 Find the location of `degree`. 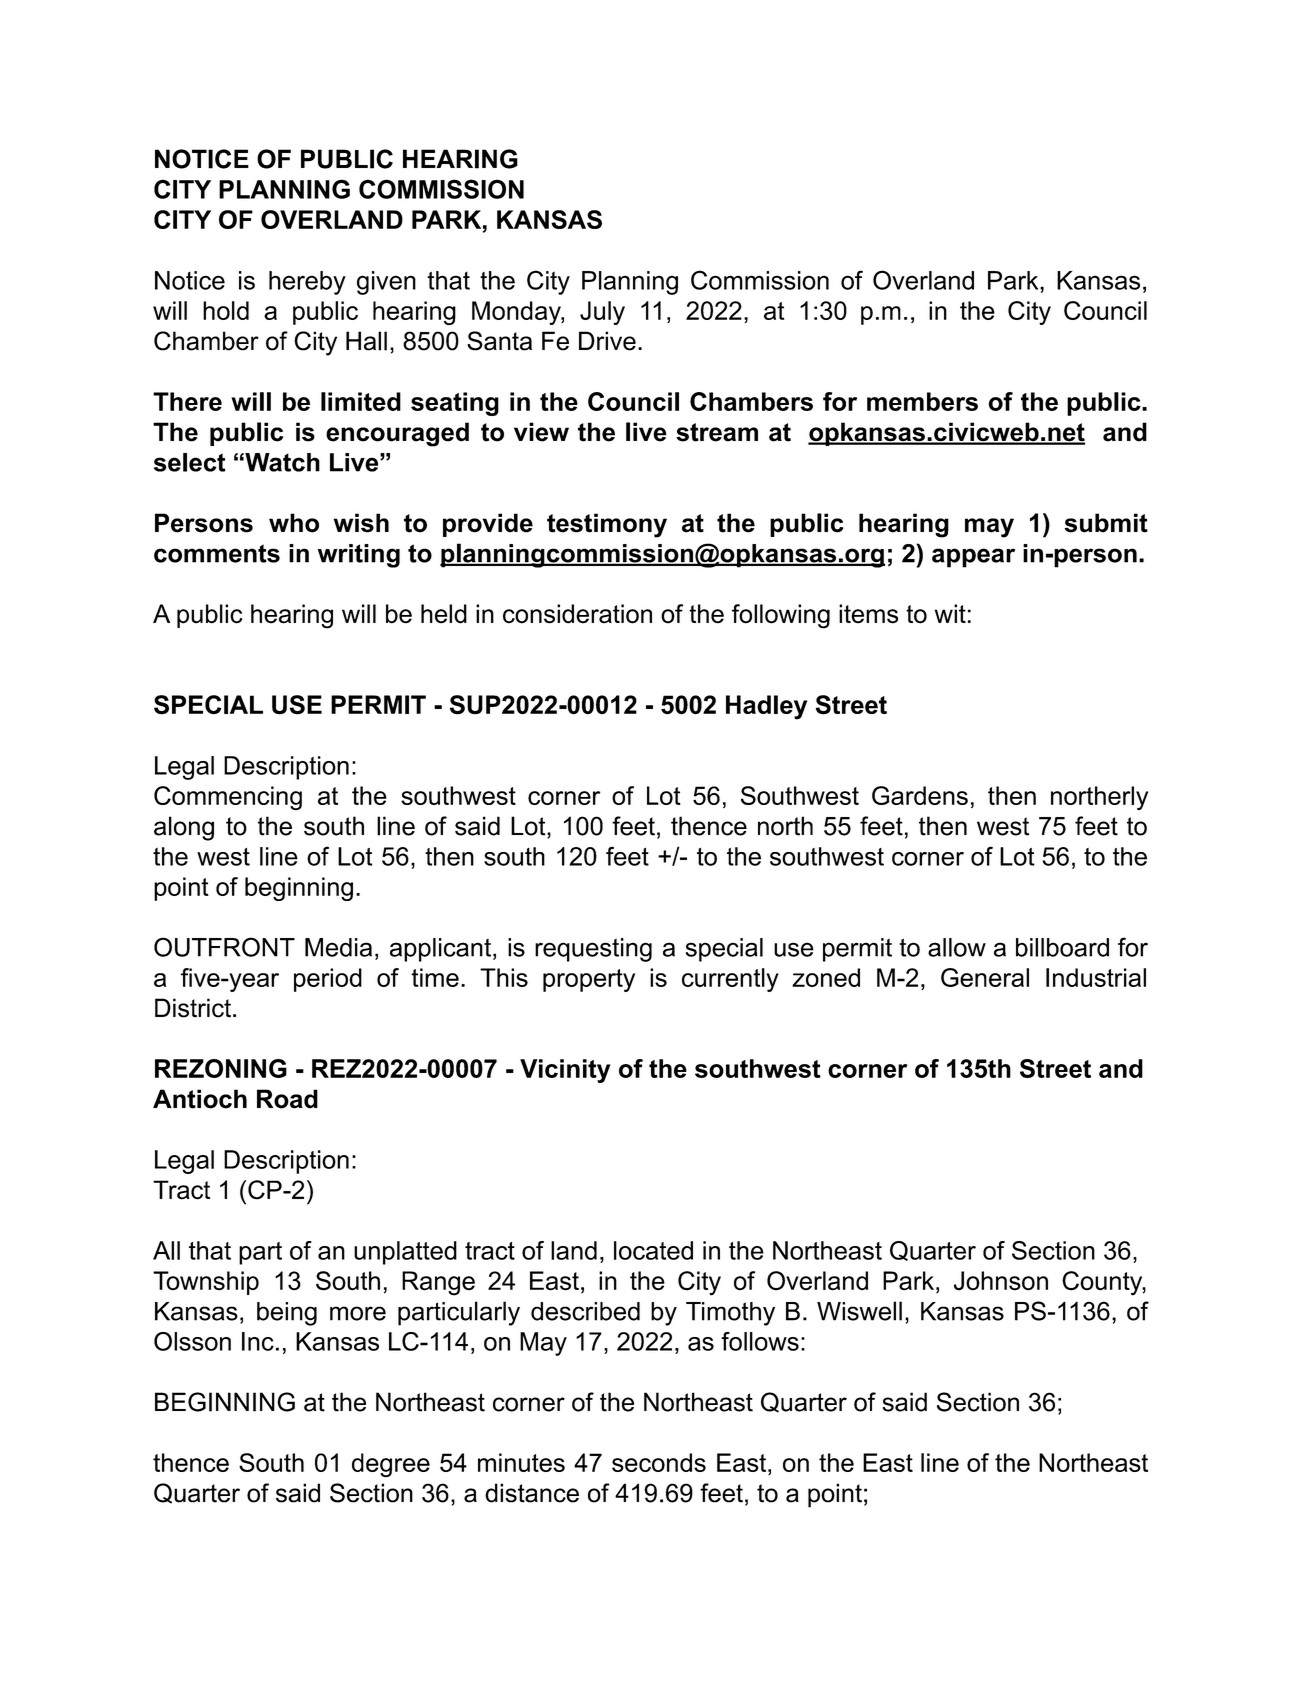

degree is located at coordinates (391, 1465).
